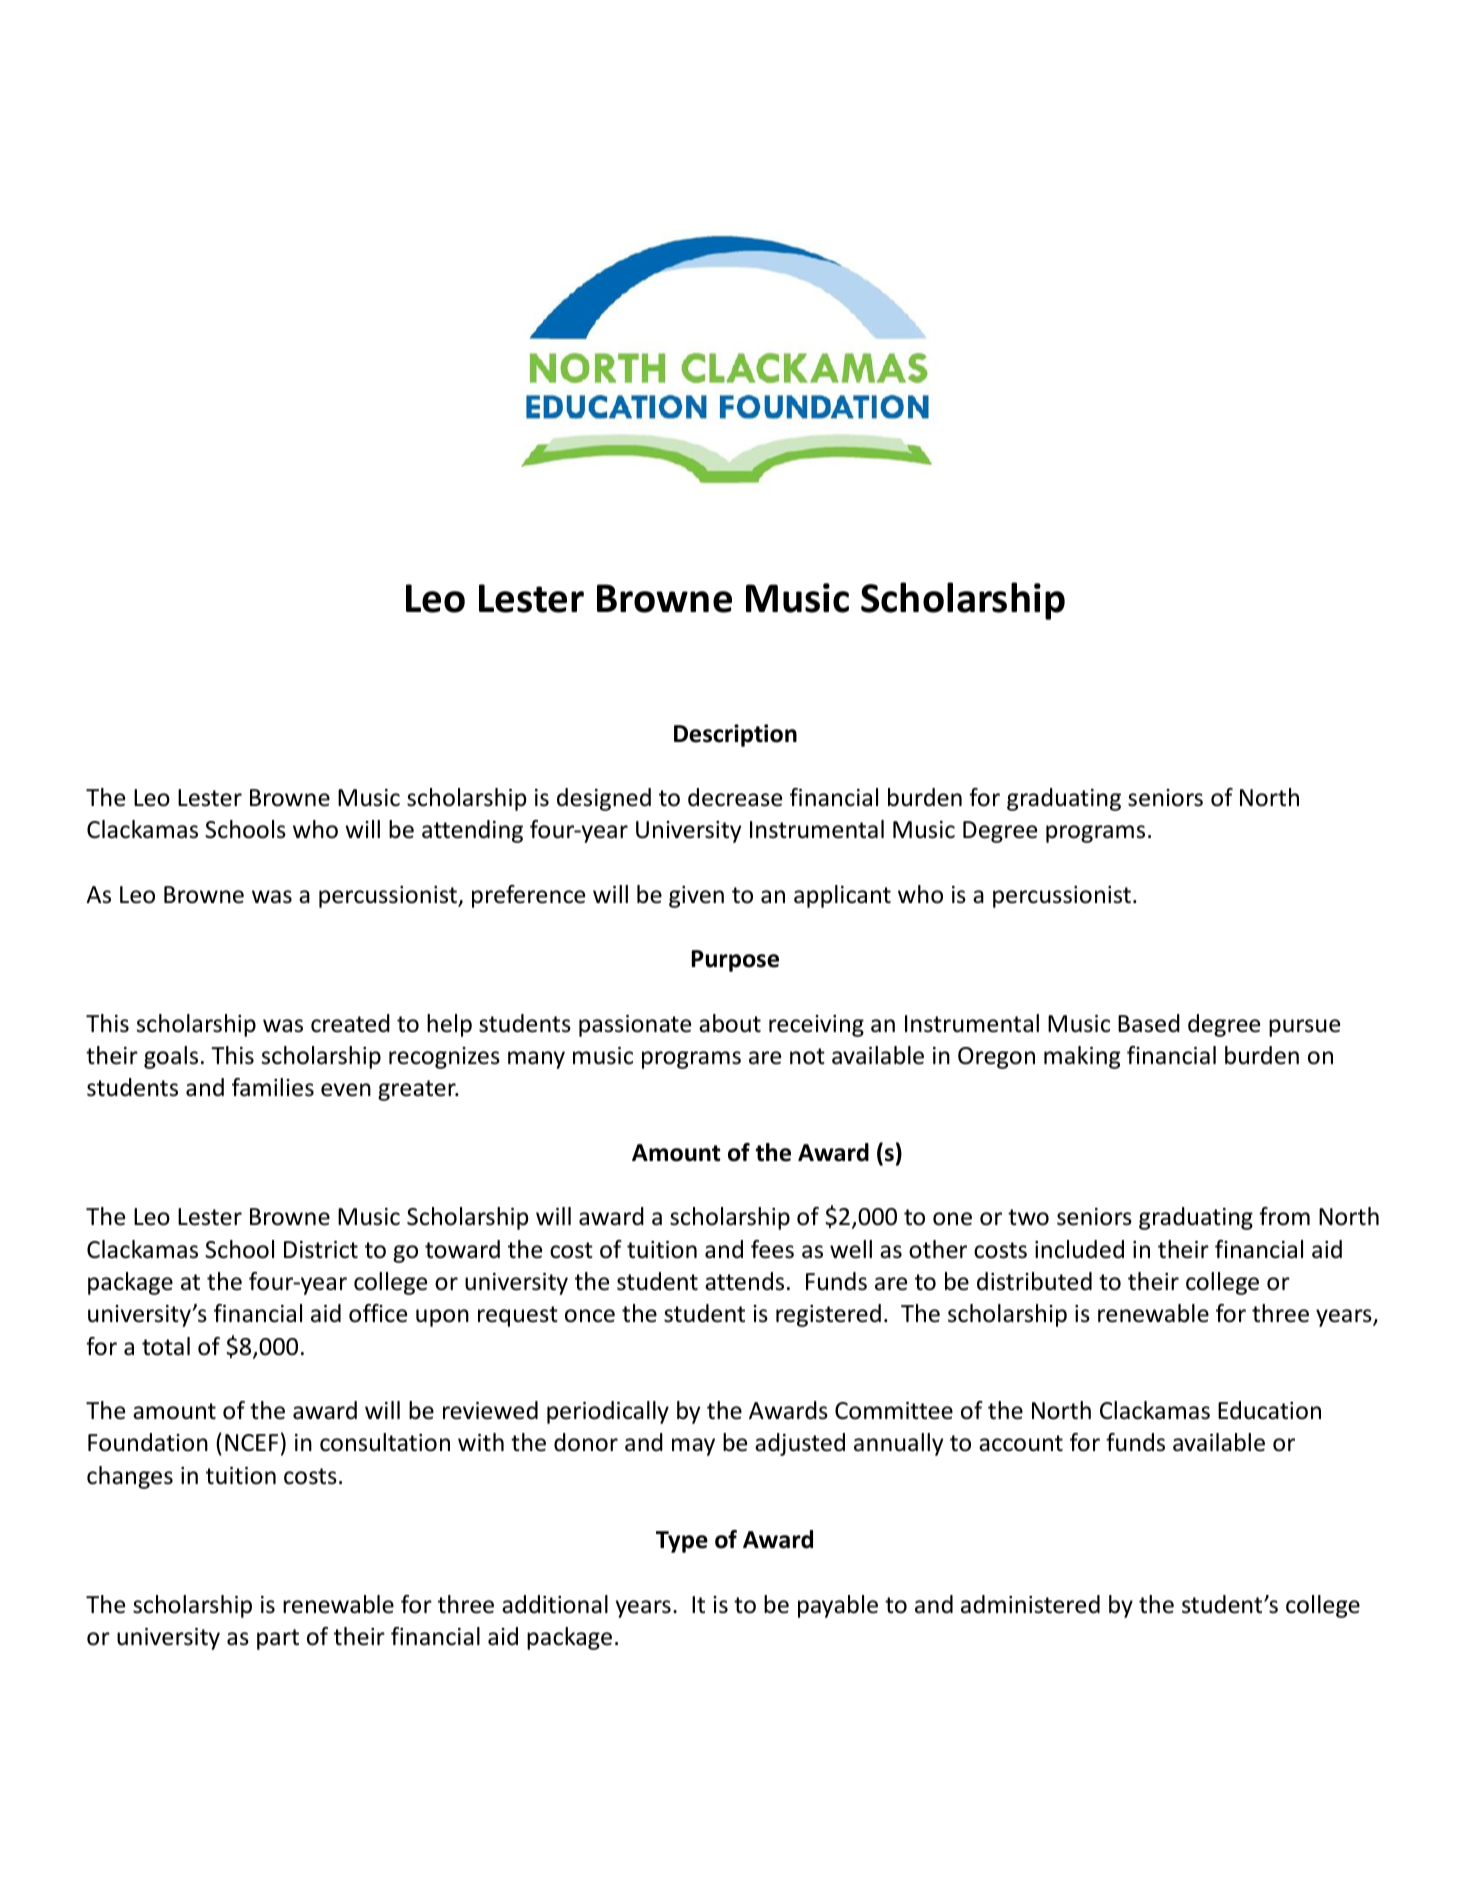 The height and width of the screenshot is (1903, 1470). Describe the element at coordinates (735, 797) in the screenshot. I see `decrease` at that location.
